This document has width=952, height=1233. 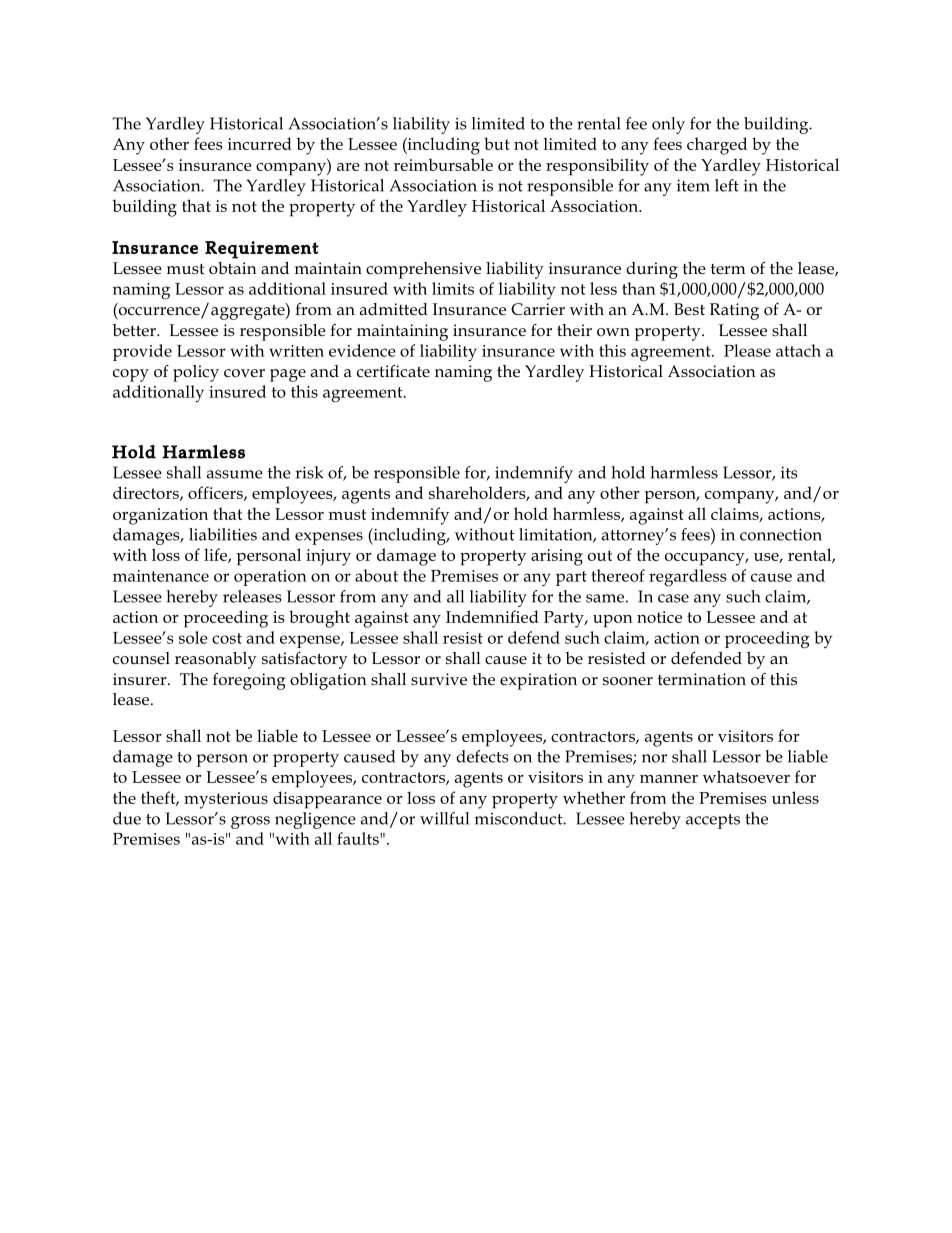 What do you see at coordinates (673, 598) in the document?
I see `case` at bounding box center [673, 598].
